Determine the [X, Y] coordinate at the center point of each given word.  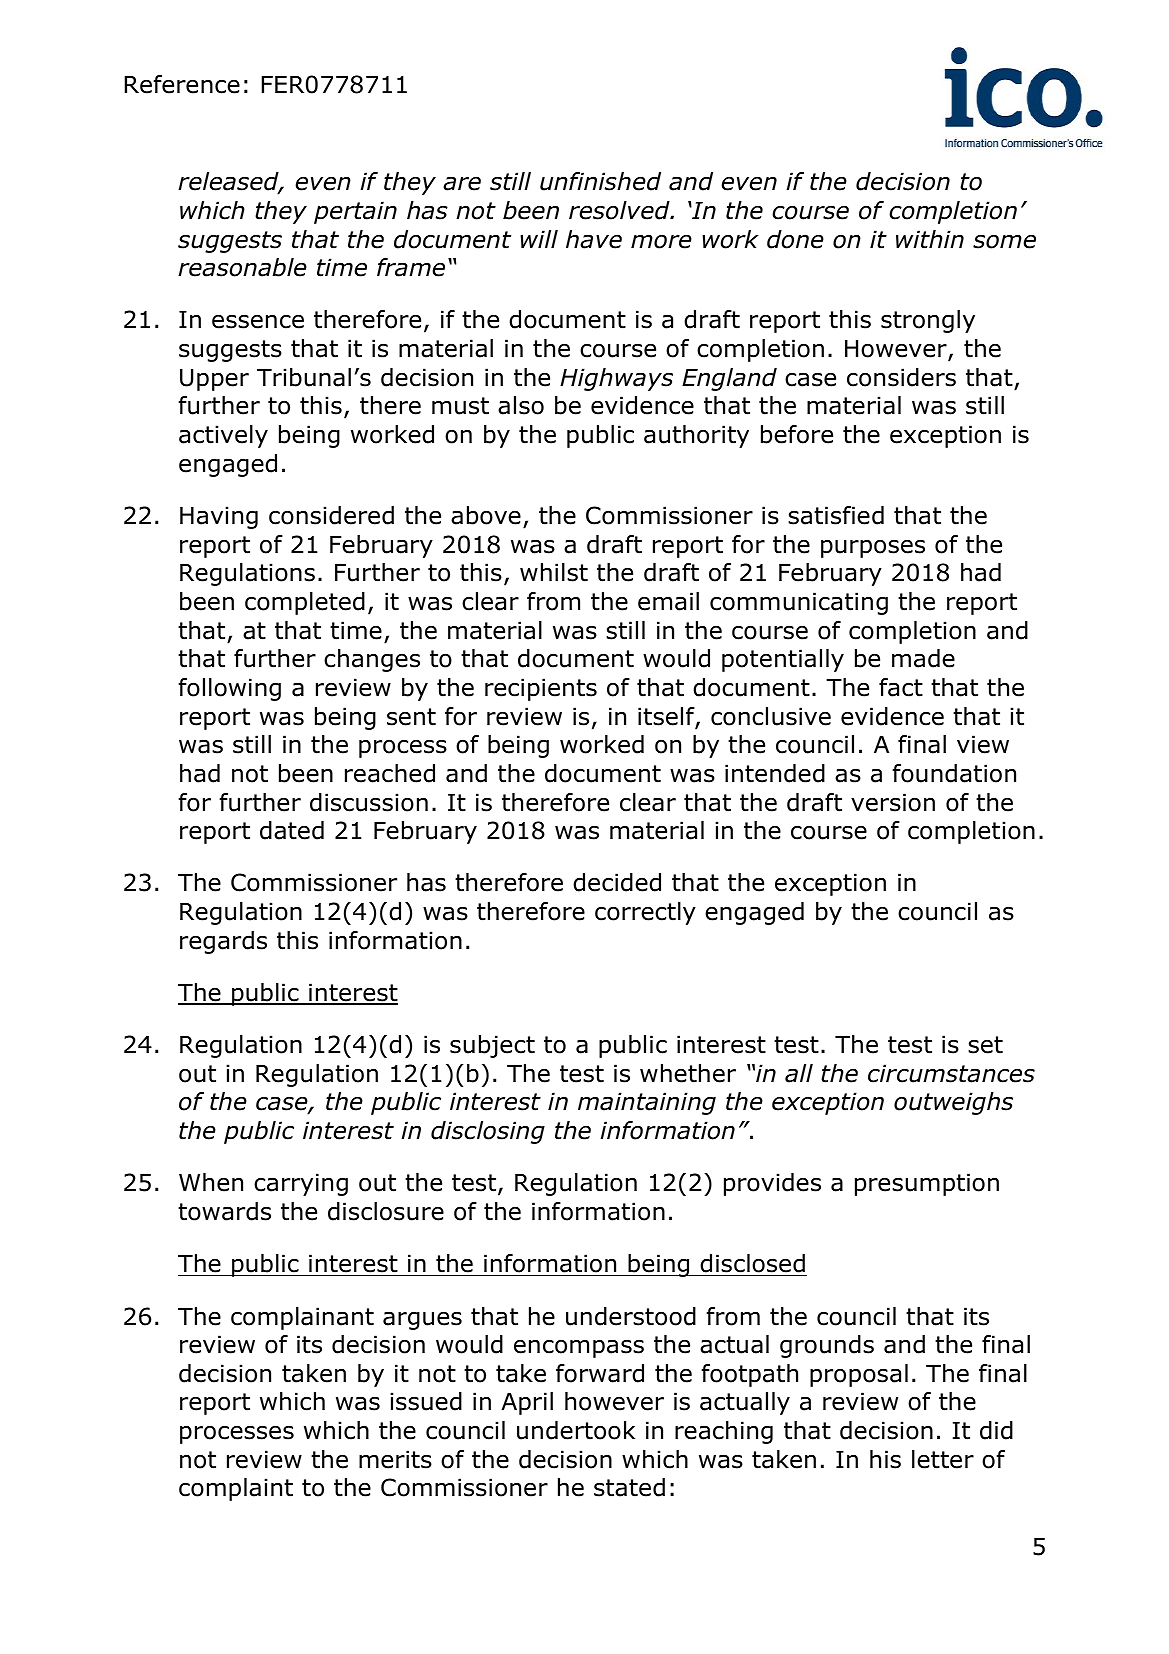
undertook [576, 1430]
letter [943, 1459]
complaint [236, 1489]
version [893, 802]
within [930, 239]
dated [292, 830]
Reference [182, 84]
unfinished [600, 181]
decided [617, 882]
